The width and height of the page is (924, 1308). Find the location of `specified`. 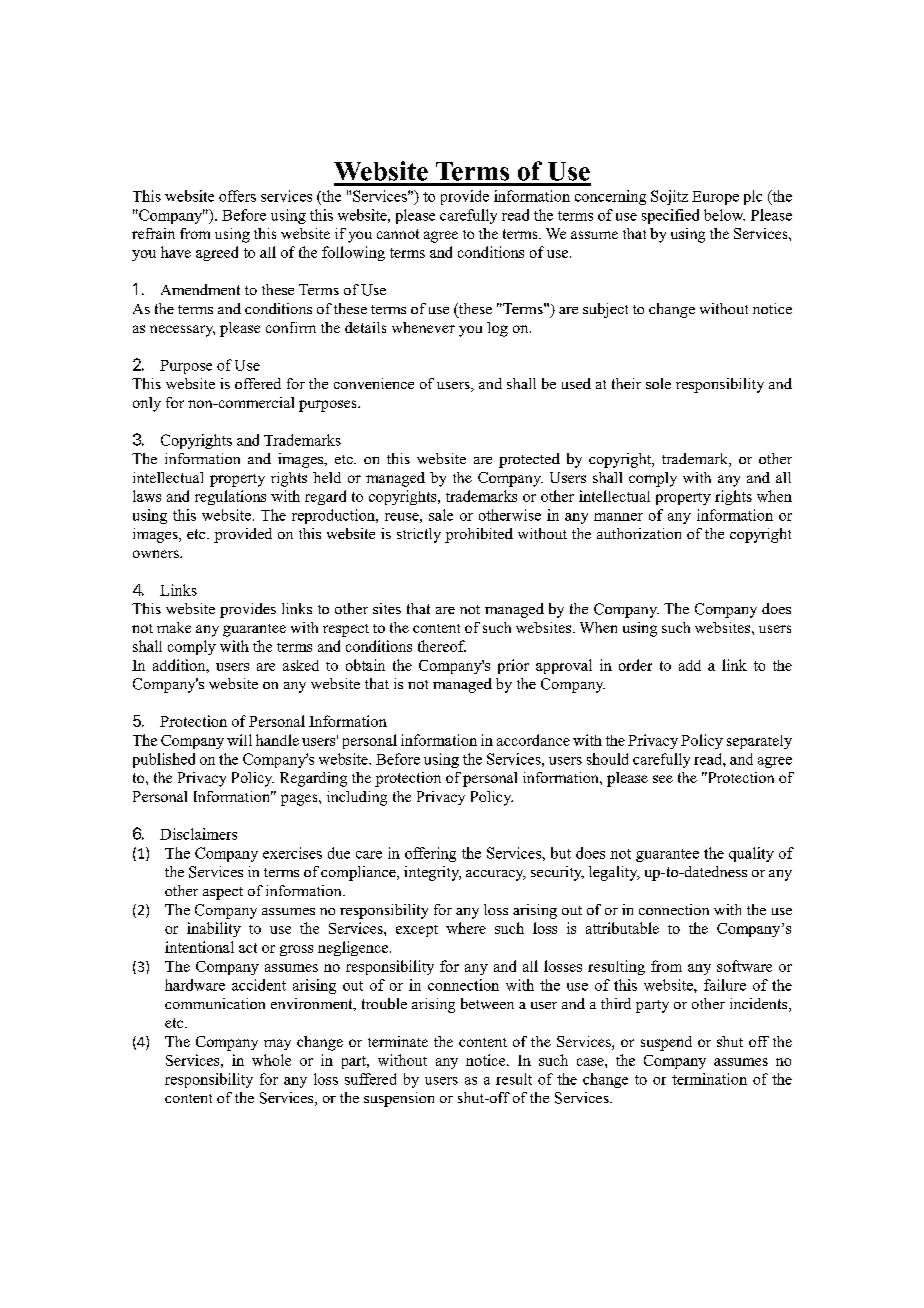

specified is located at coordinates (670, 216).
